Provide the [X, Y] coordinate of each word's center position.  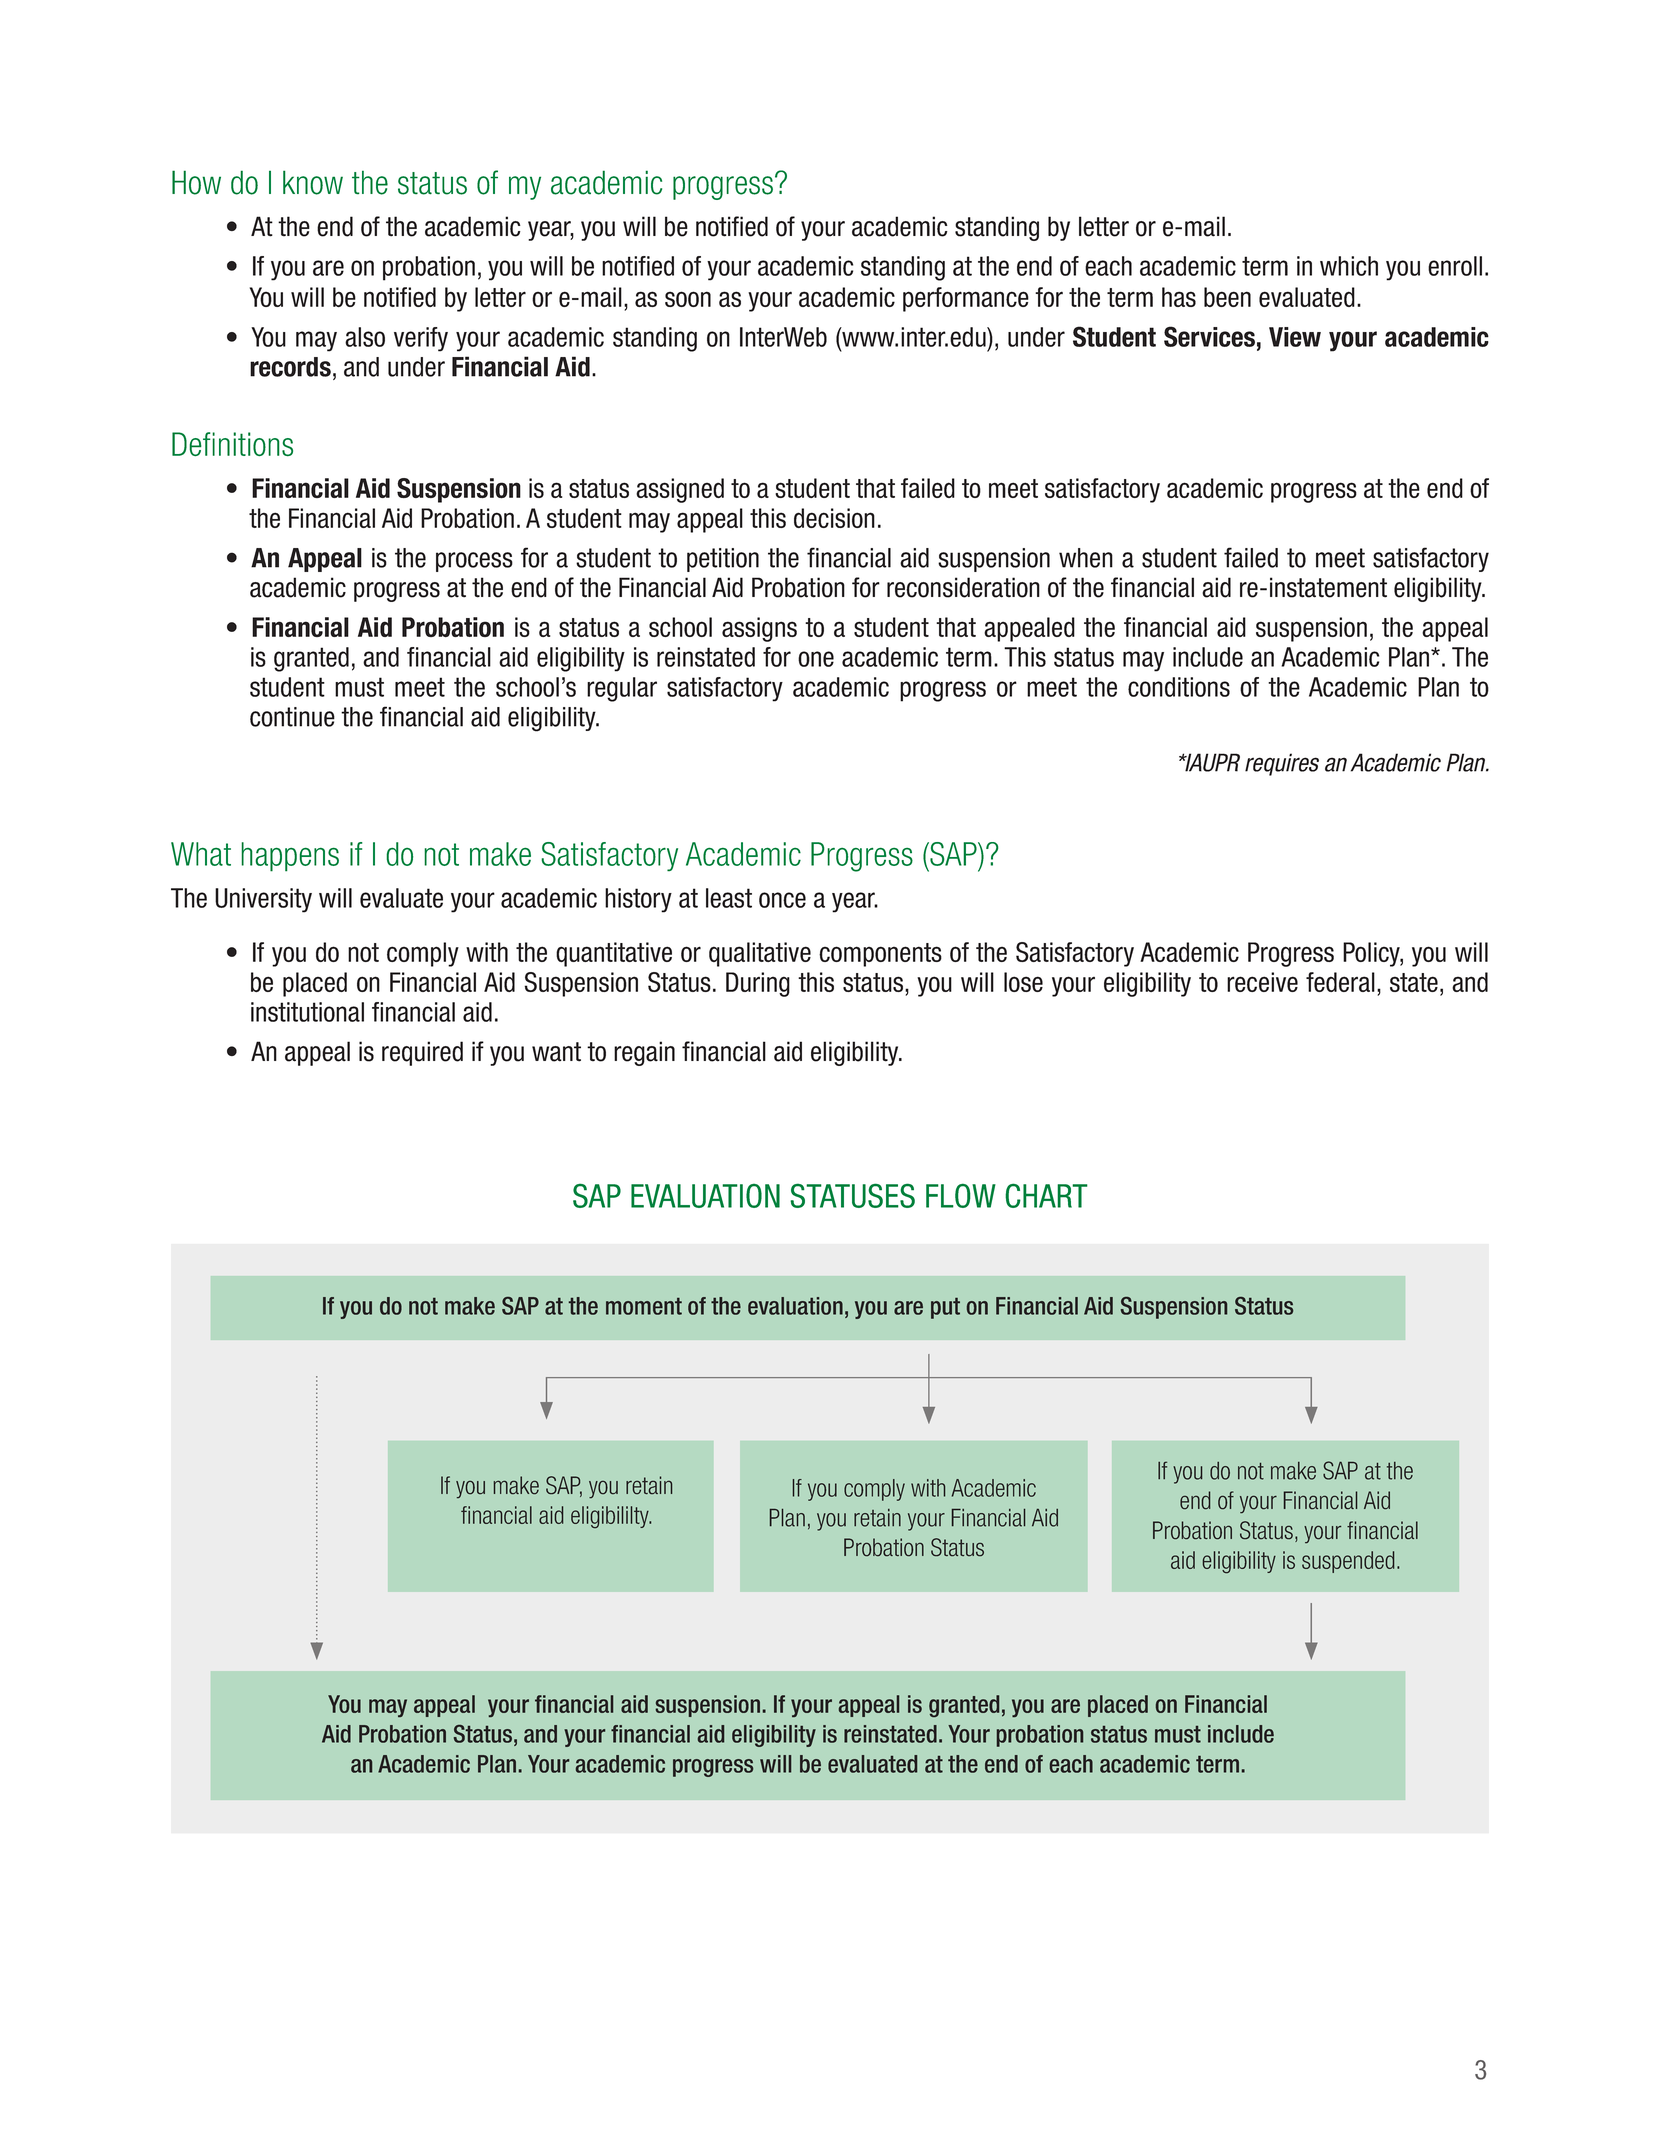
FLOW [961, 1195]
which [1349, 266]
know [313, 182]
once [782, 900]
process [474, 562]
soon [688, 299]
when [1086, 558]
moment [644, 1306]
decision [834, 518]
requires [1282, 764]
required [422, 1053]
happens [290, 857]
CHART [1046, 1195]
